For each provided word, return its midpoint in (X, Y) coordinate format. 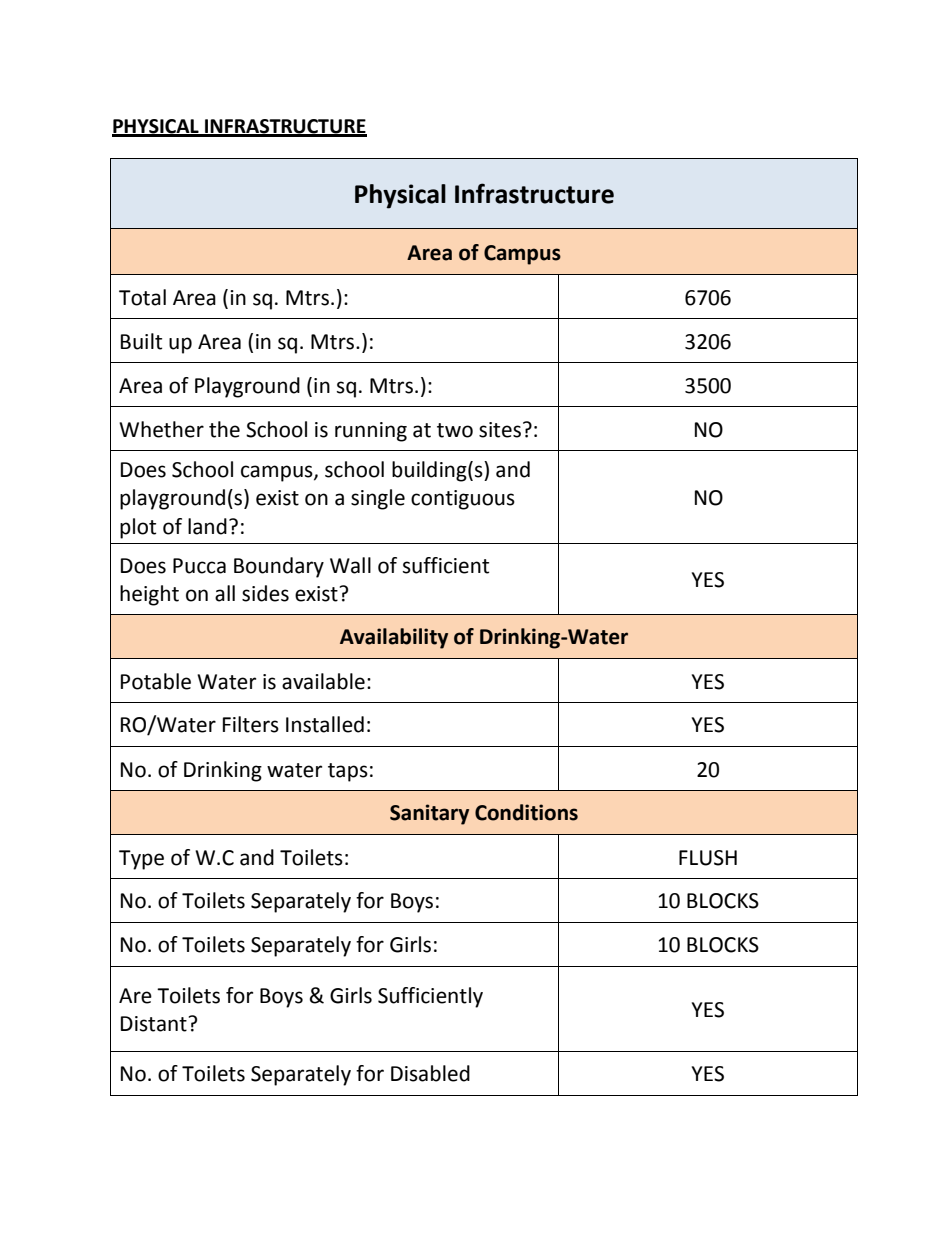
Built (141, 341)
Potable (156, 681)
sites (500, 430)
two (455, 430)
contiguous (463, 500)
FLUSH (708, 858)
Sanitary (429, 814)
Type (141, 860)
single (378, 499)
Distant (154, 1024)
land (207, 526)
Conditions (526, 812)
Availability (394, 638)
